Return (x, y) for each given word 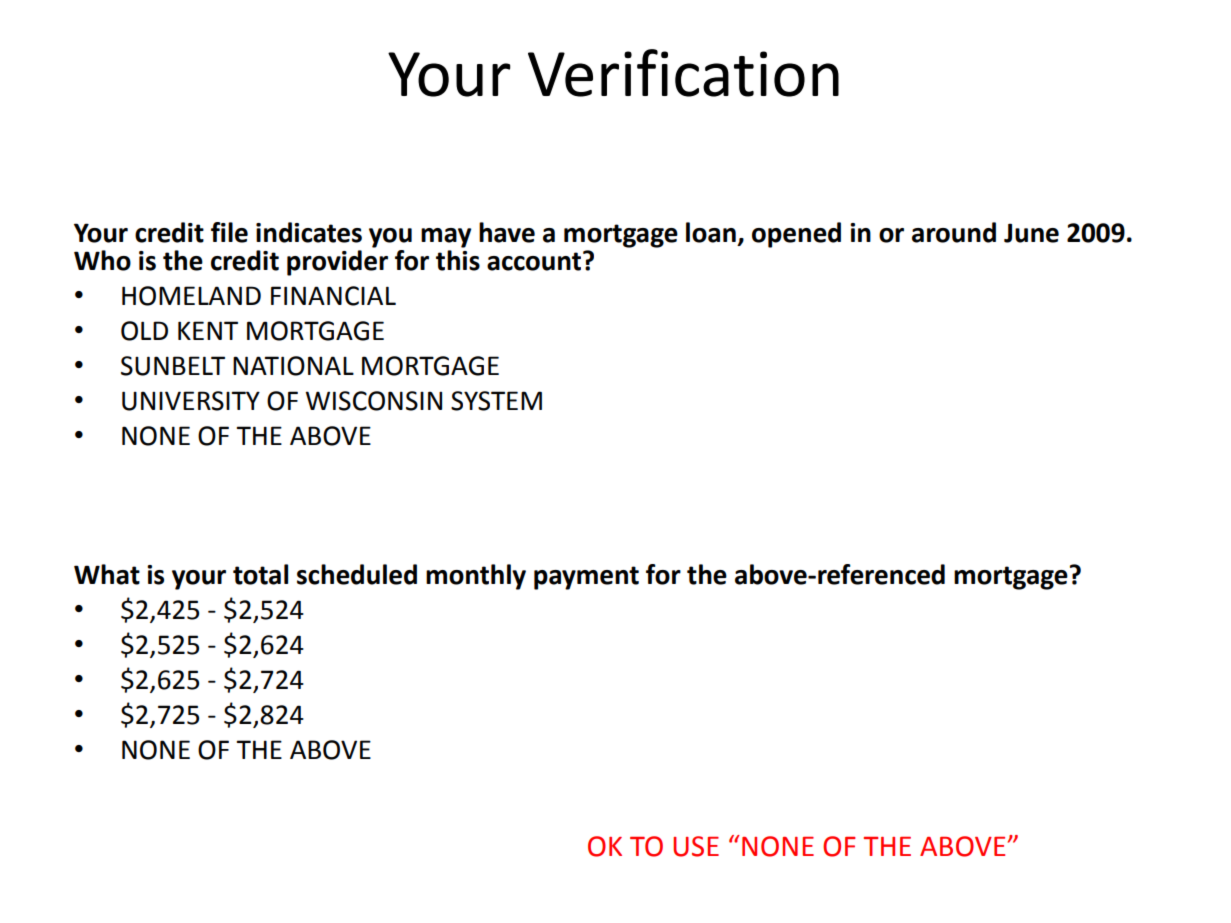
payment (586, 578)
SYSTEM (496, 401)
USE (696, 846)
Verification (683, 73)
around (954, 232)
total (260, 574)
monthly (476, 577)
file (229, 232)
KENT (208, 330)
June (1031, 233)
